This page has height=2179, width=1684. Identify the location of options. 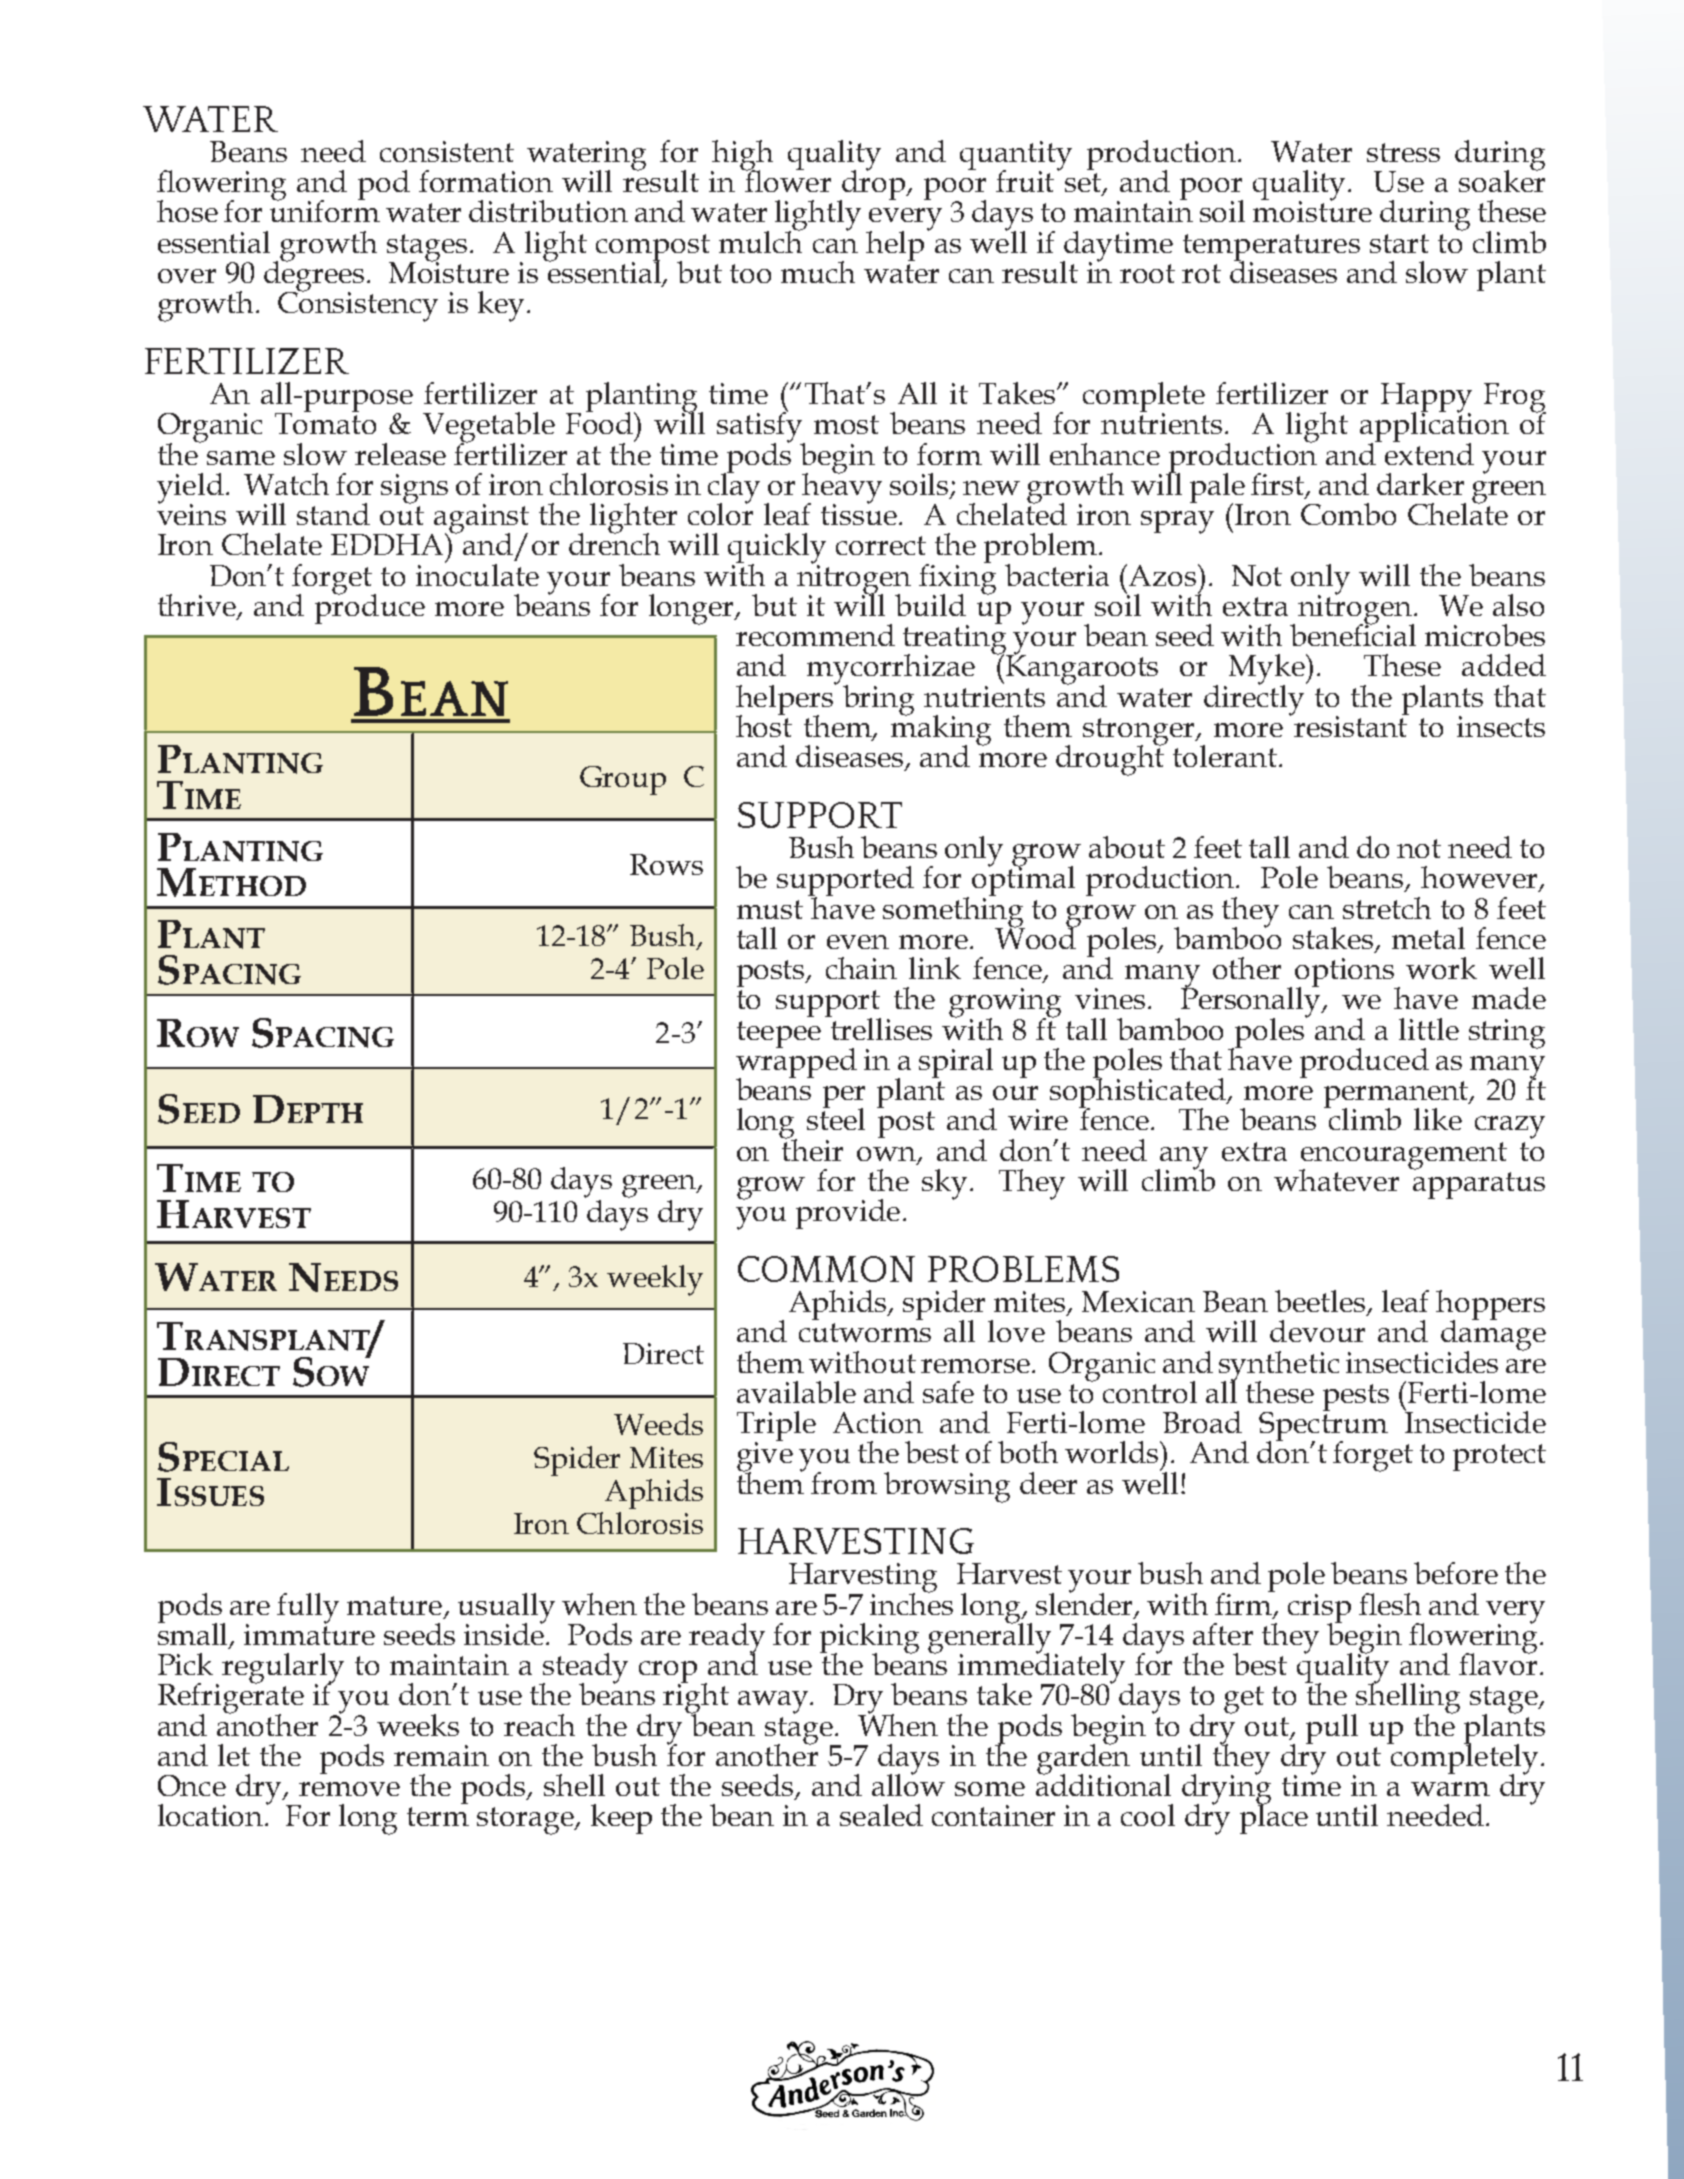
(1346, 974).
